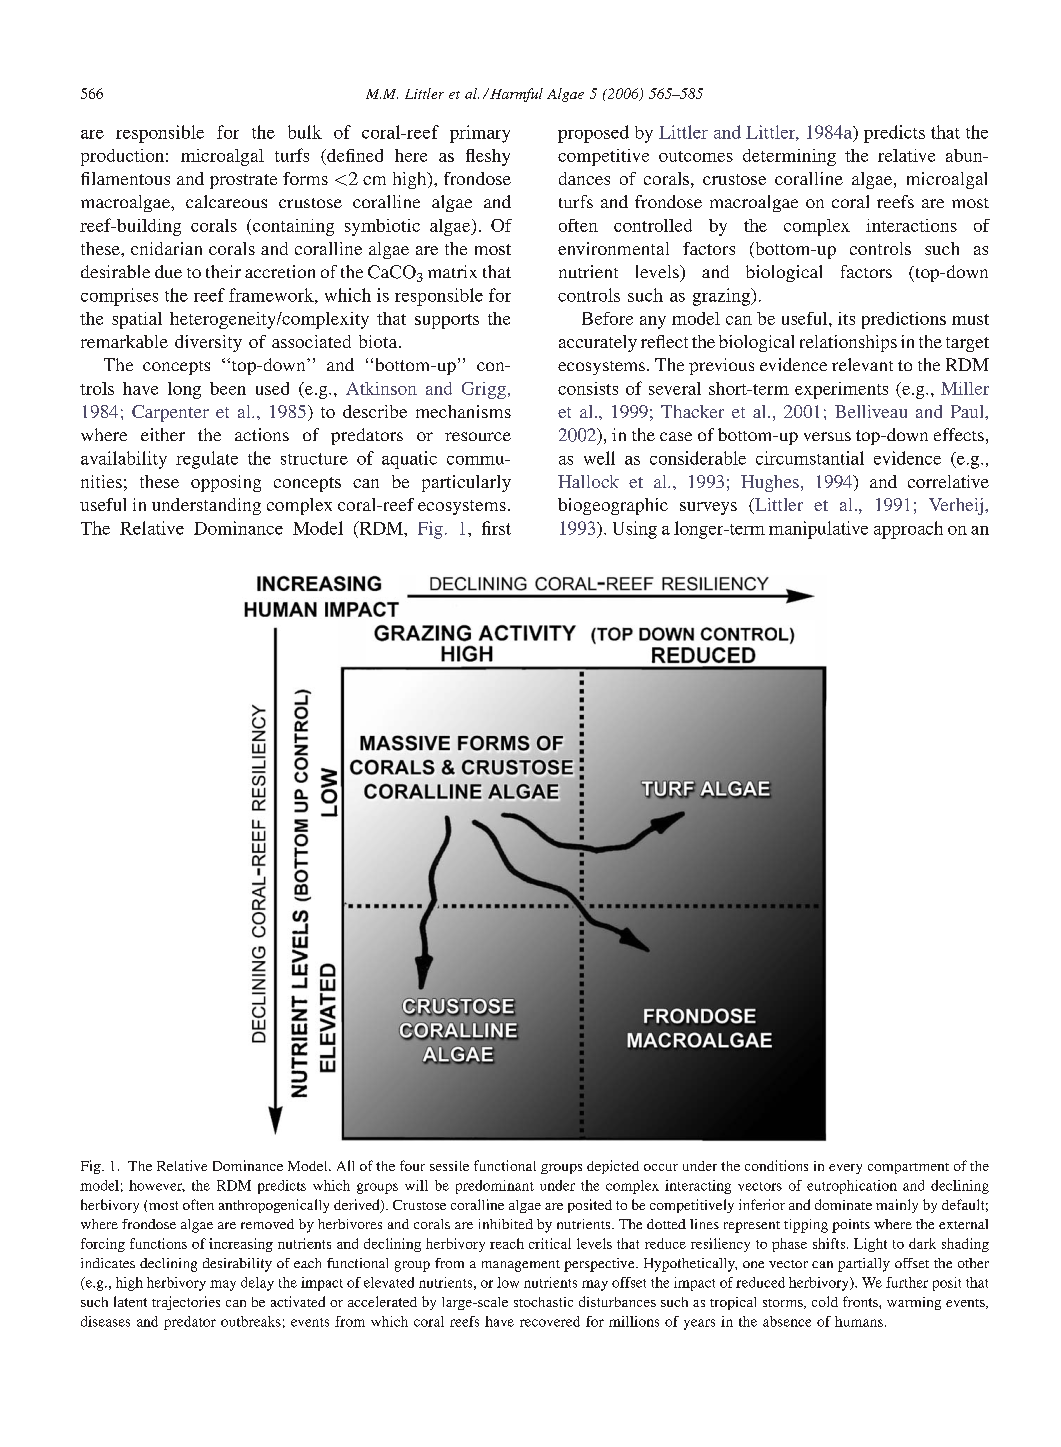  What do you see at coordinates (496, 528) in the document?
I see `first` at bounding box center [496, 528].
